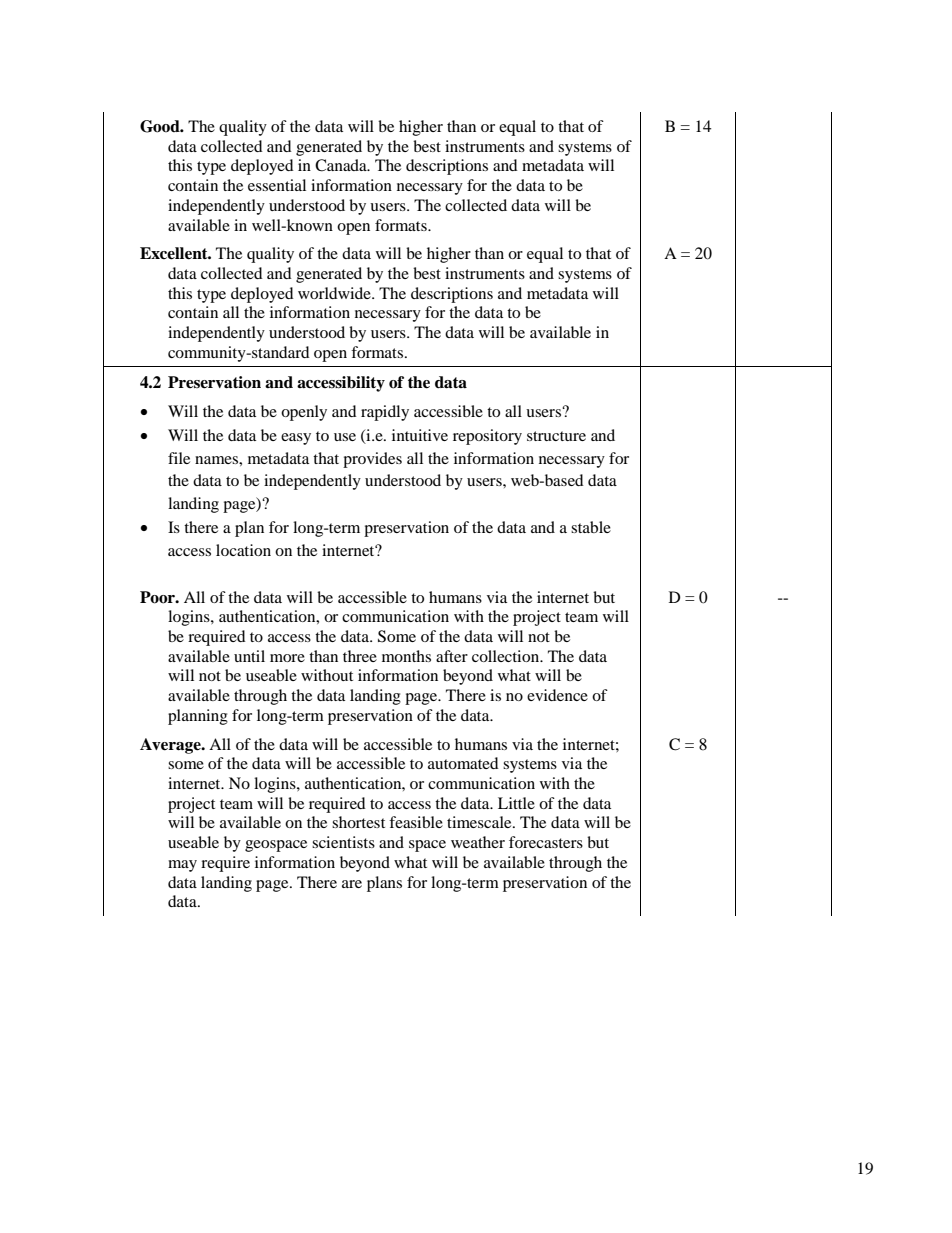 This screenshot has width=952, height=1233. What do you see at coordinates (335, 293) in the screenshot?
I see `worldwide` at bounding box center [335, 293].
